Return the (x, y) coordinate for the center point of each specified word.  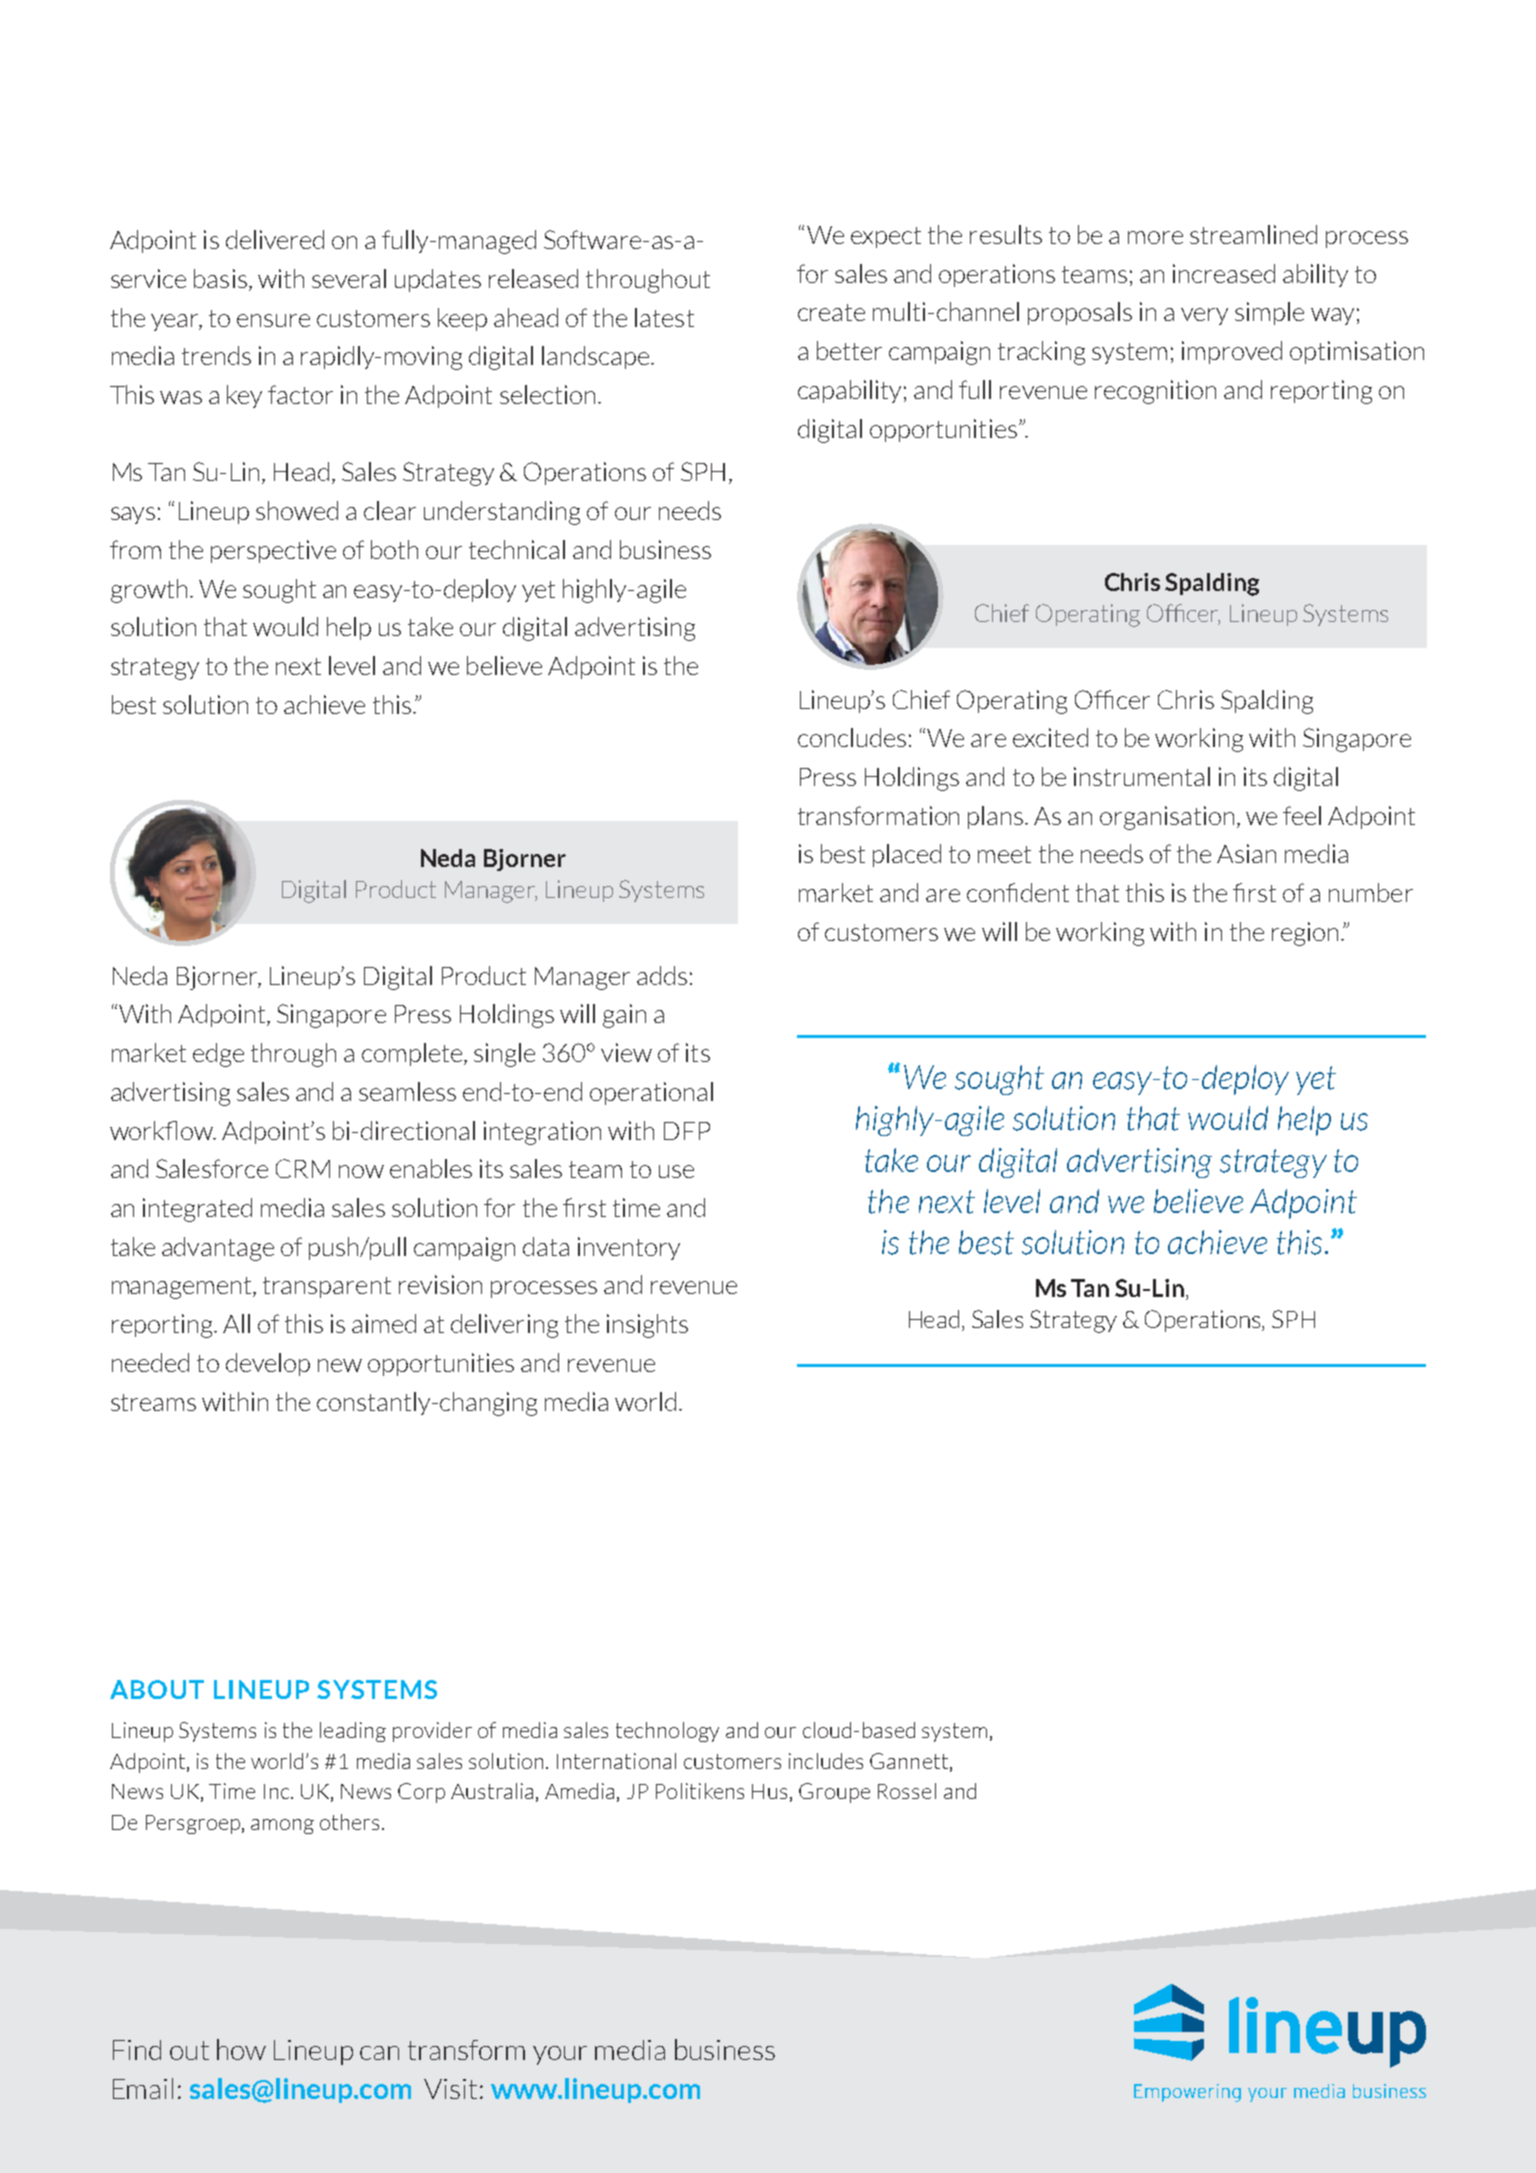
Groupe (834, 1793)
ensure (273, 320)
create (831, 312)
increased (1224, 273)
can (379, 2053)
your (560, 2055)
